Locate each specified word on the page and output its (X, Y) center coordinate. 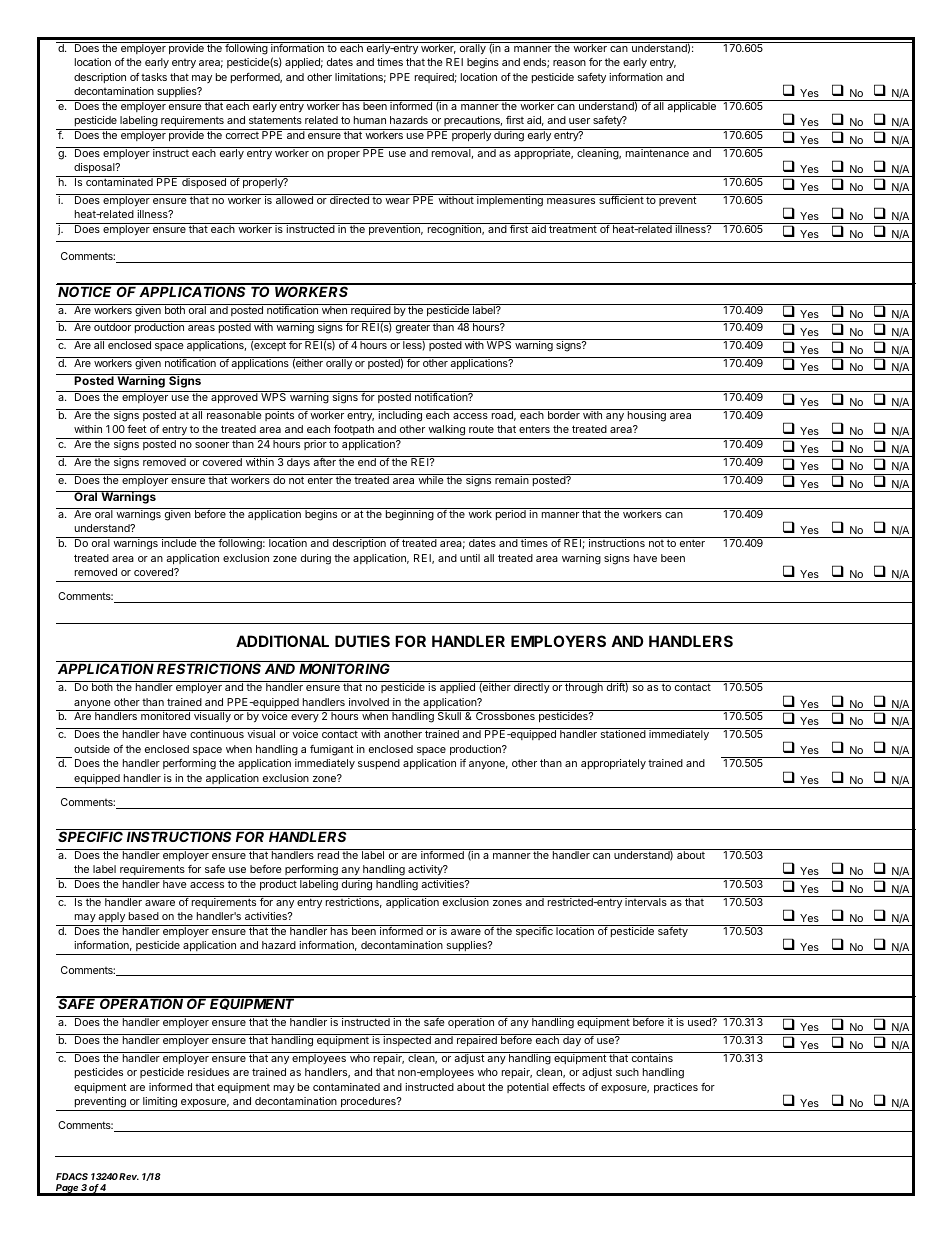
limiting (160, 1102)
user (579, 121)
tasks (154, 77)
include (179, 543)
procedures (369, 1102)
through (584, 688)
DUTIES (362, 641)
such (627, 1072)
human (370, 120)
